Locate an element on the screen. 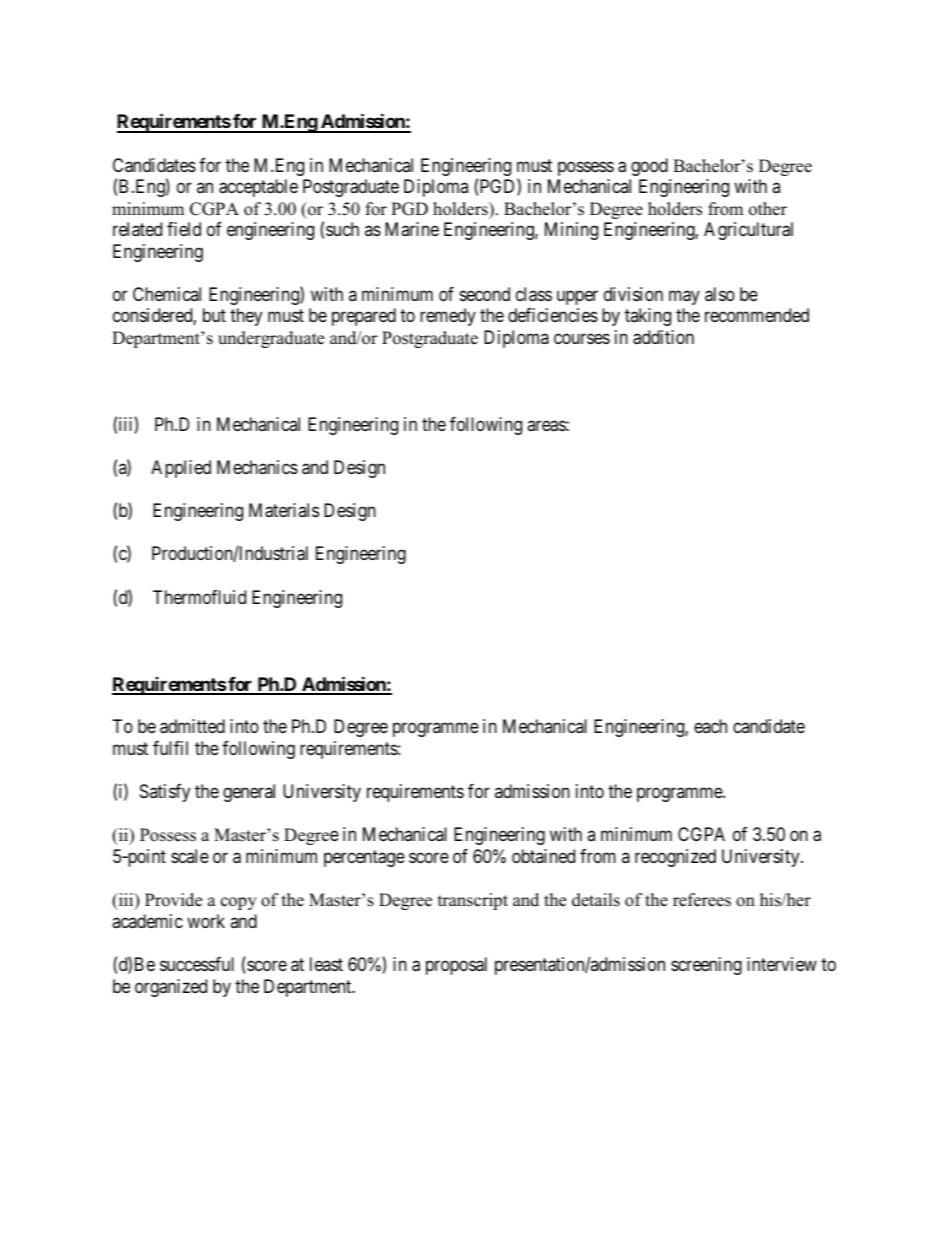 The width and height of the screenshot is (952, 1233). addition is located at coordinates (663, 337).
